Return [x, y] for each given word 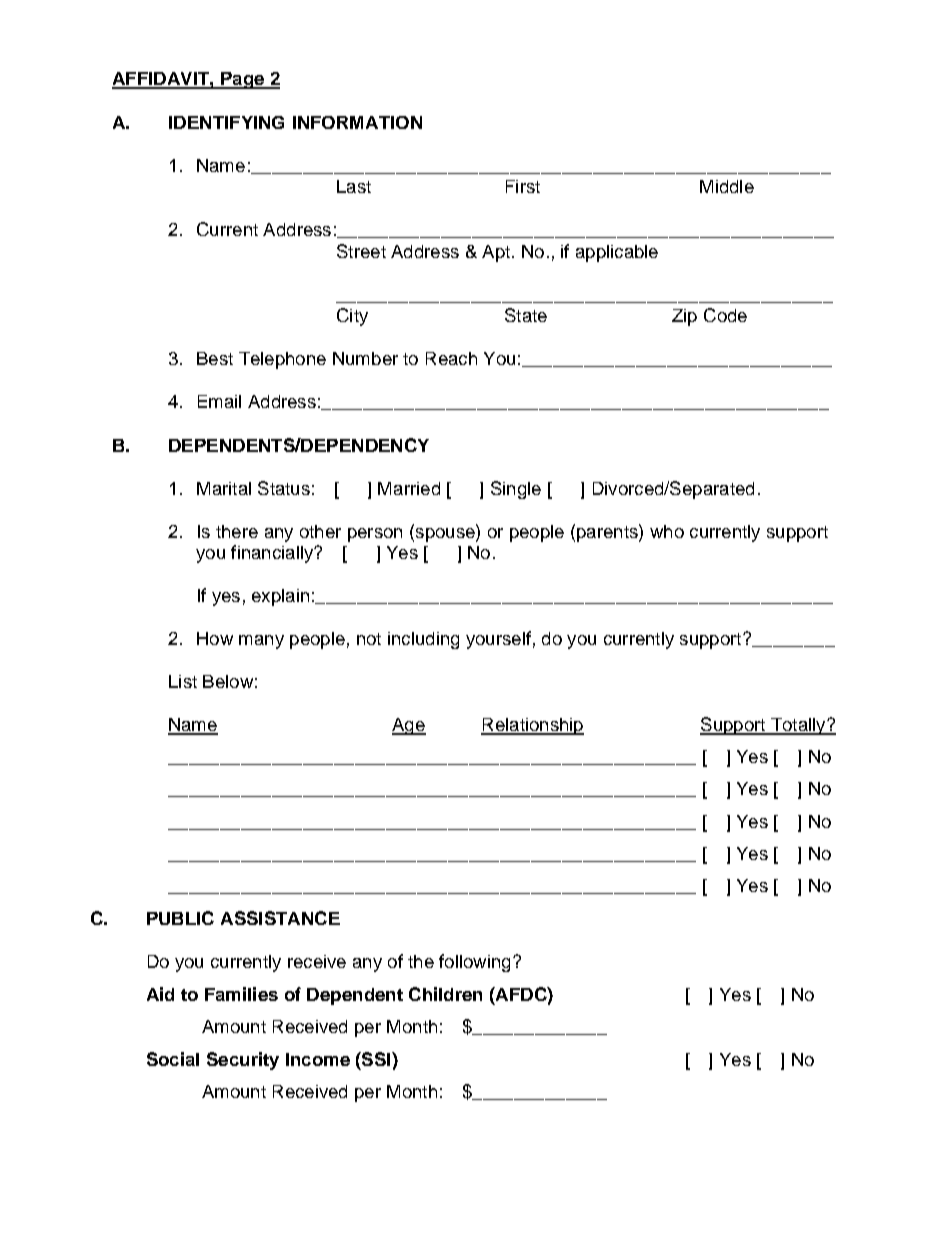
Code [725, 315]
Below [228, 681]
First [523, 186]
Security [243, 1061]
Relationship [532, 726]
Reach [451, 358]
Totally [798, 726]
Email [219, 401]
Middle [727, 186]
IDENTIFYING [226, 122]
